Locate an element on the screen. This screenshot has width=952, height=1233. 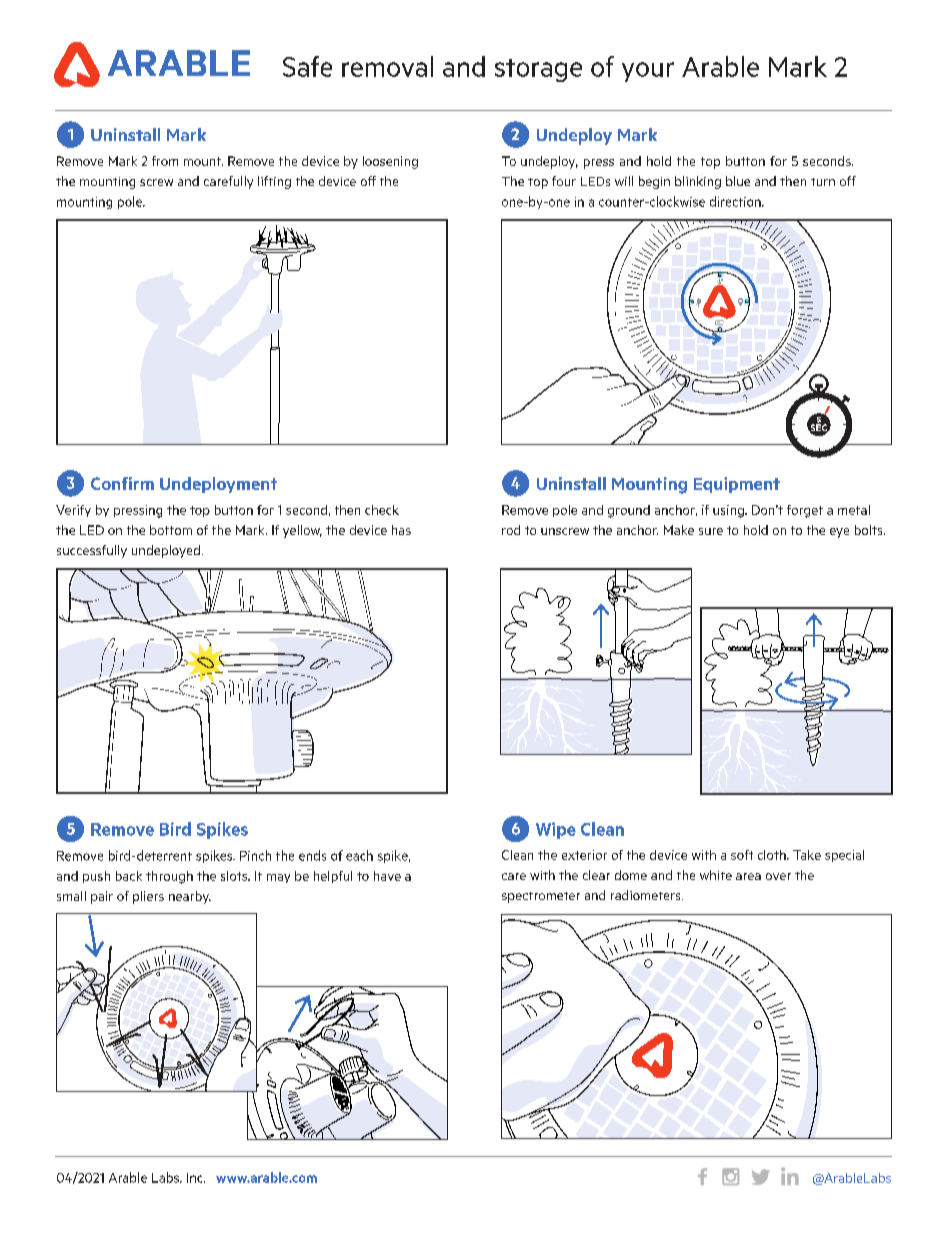
your is located at coordinates (648, 72).
